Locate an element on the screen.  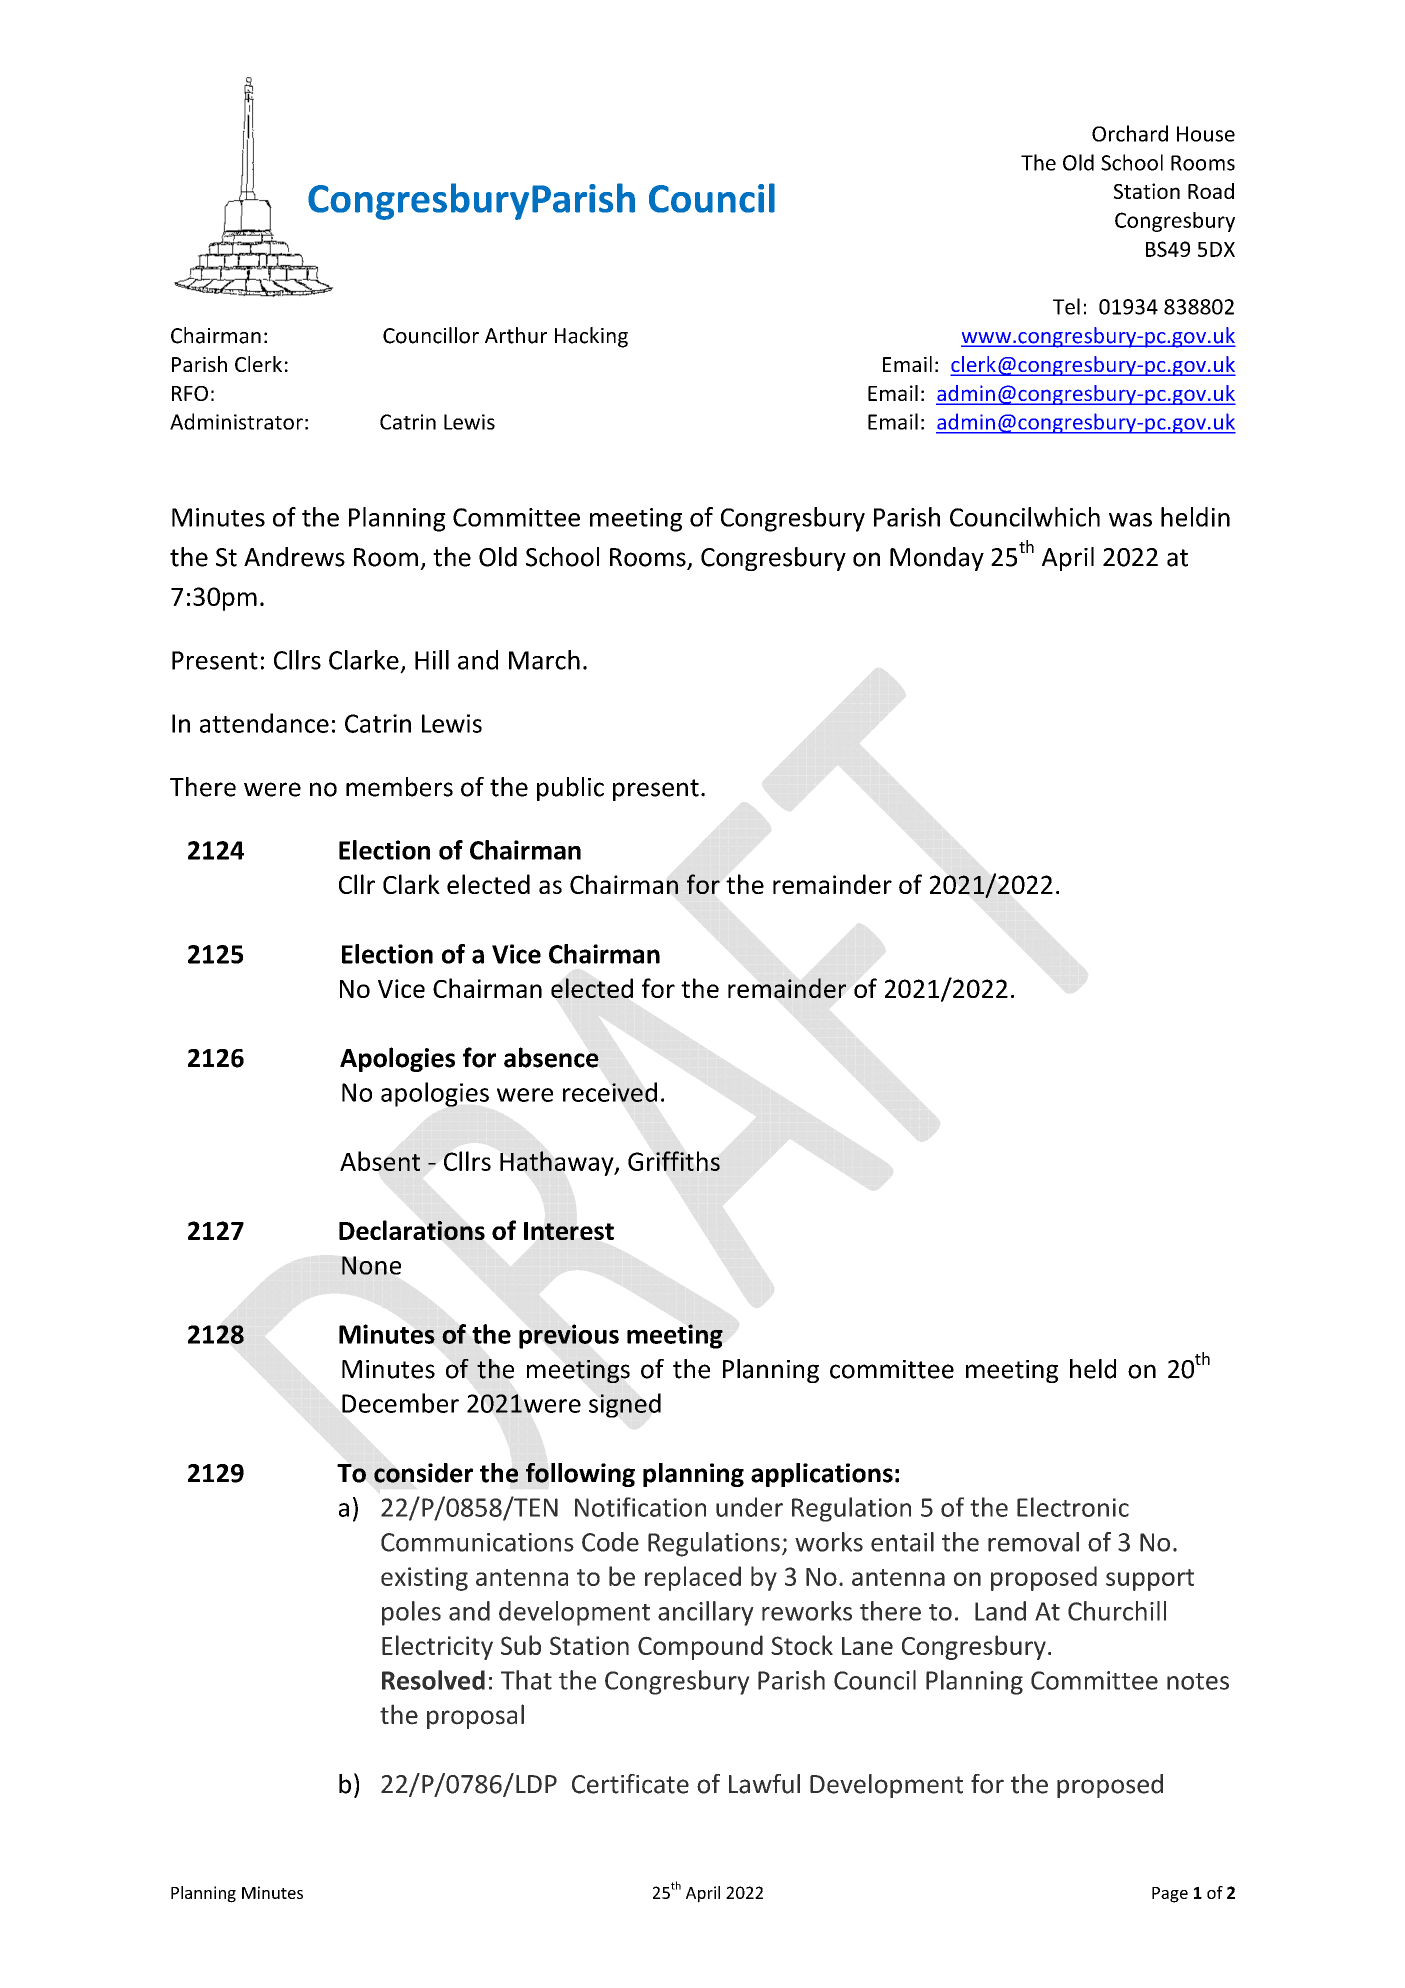
Page is located at coordinates (1170, 1895).
